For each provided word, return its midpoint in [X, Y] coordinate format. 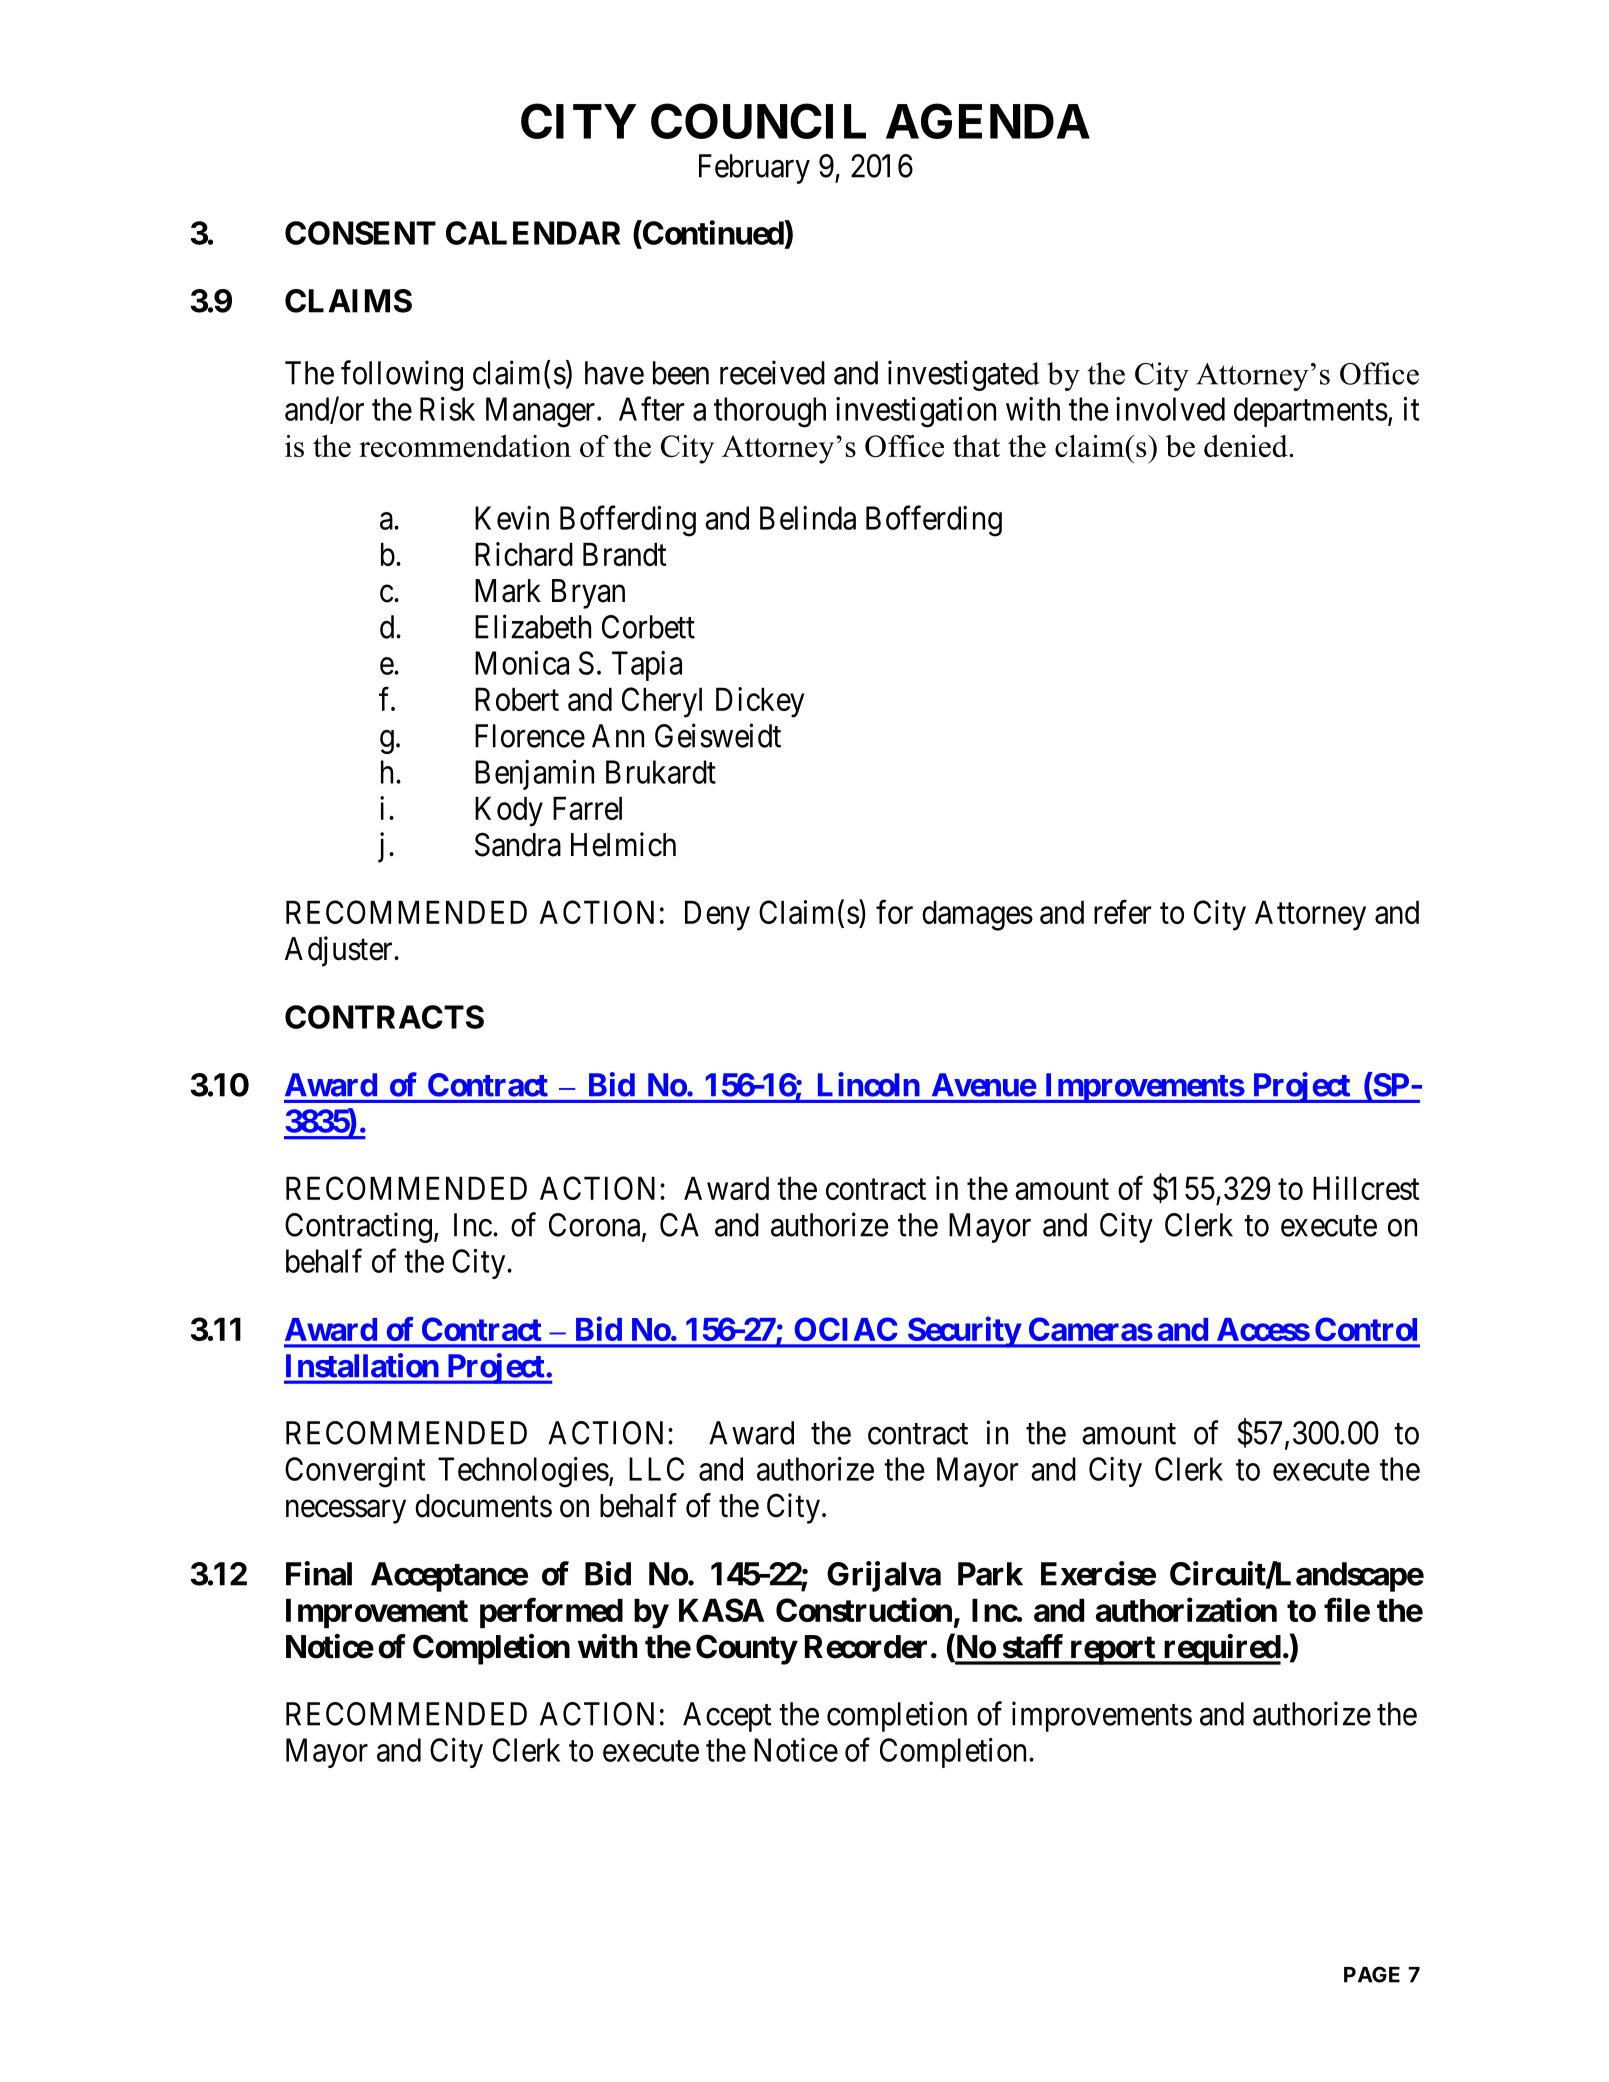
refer [1122, 912]
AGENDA [988, 121]
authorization [1186, 1609]
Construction [864, 1609]
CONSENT [360, 233]
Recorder [866, 1647]
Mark [508, 591]
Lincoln [869, 1084]
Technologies [523, 1472]
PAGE [1372, 1974]
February [754, 169]
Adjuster [340, 951]
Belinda [808, 518]
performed [551, 1612]
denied [1247, 446]
